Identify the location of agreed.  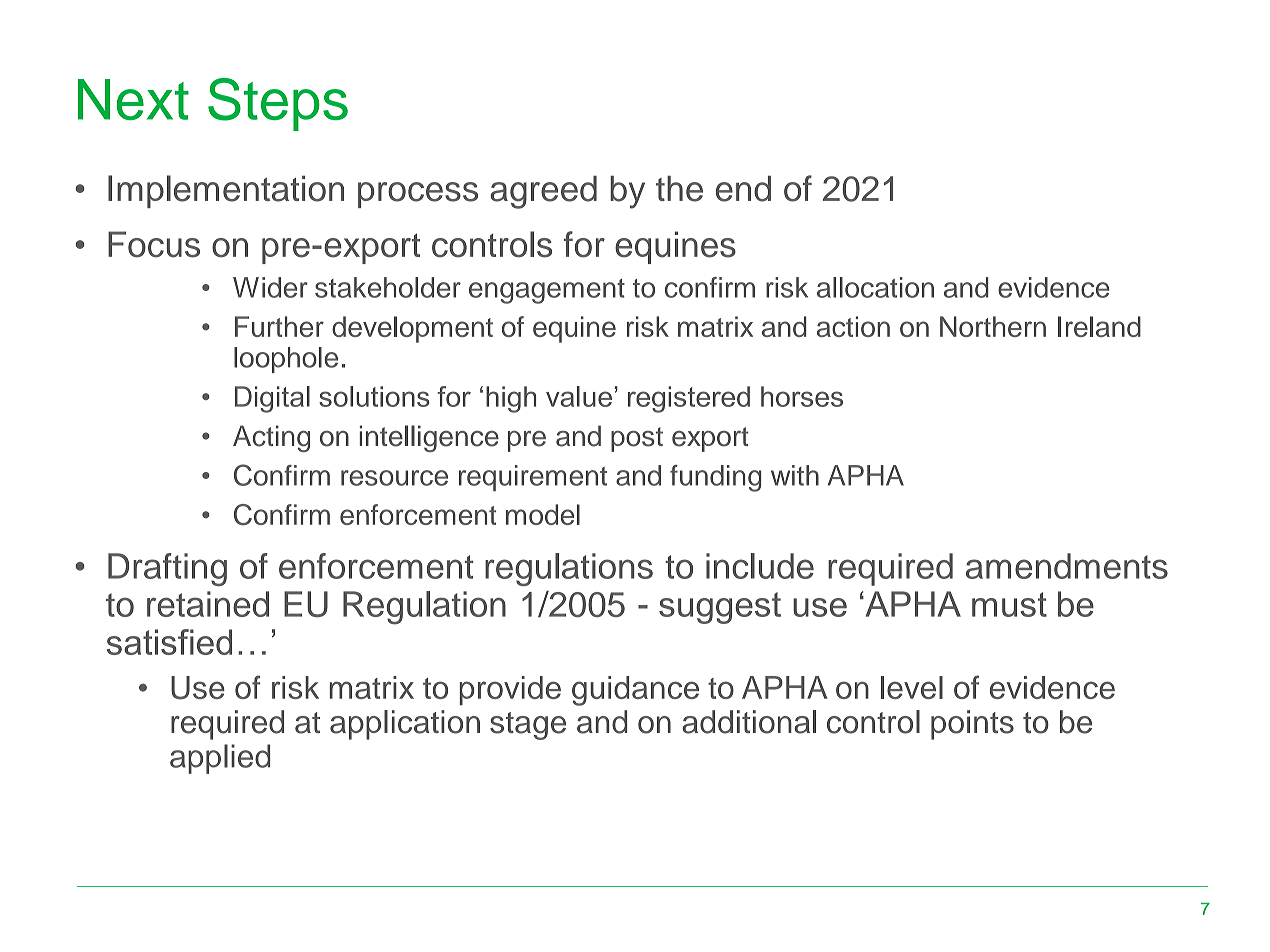
(543, 192).
